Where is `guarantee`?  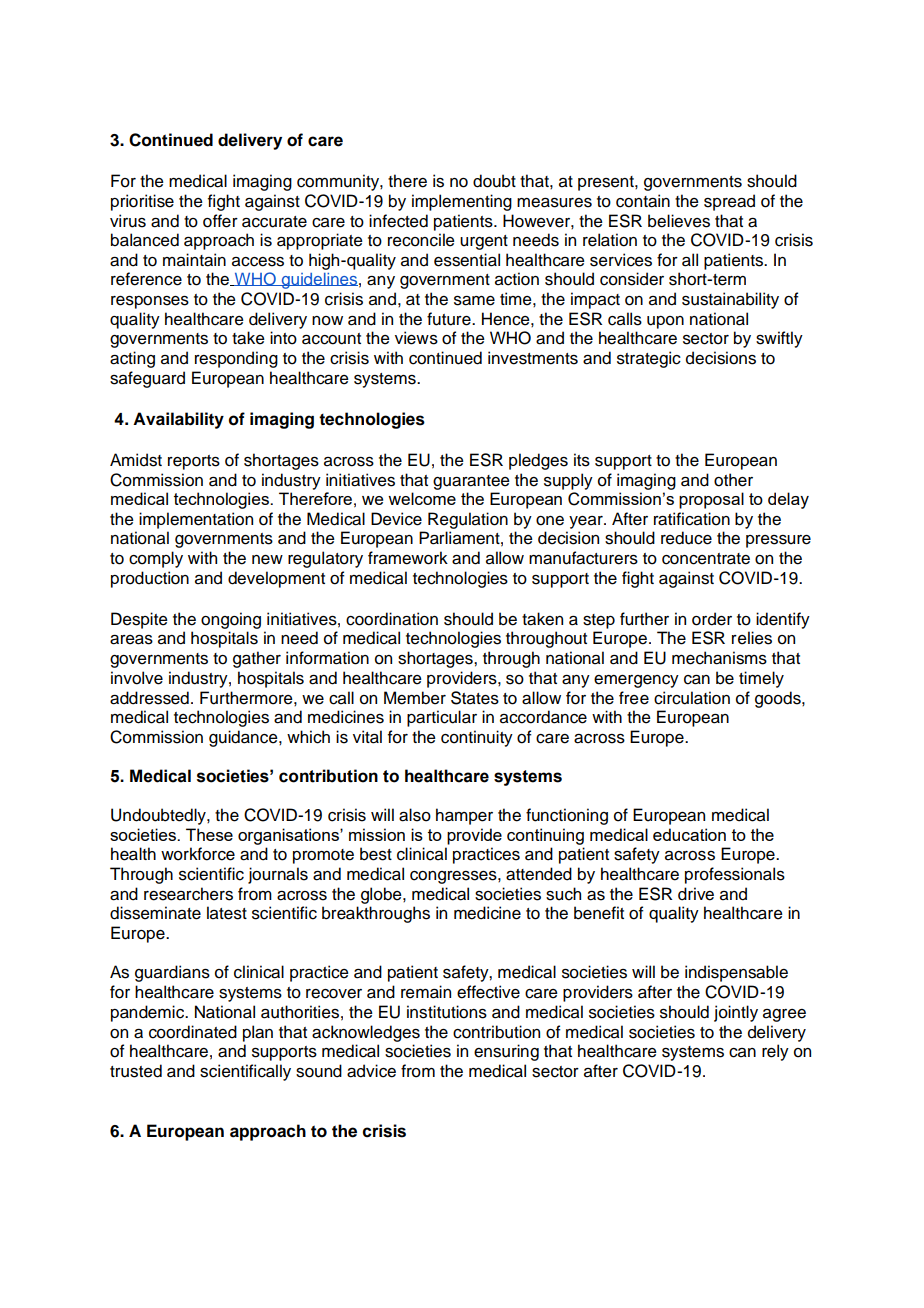 guarantee is located at coordinates (471, 482).
